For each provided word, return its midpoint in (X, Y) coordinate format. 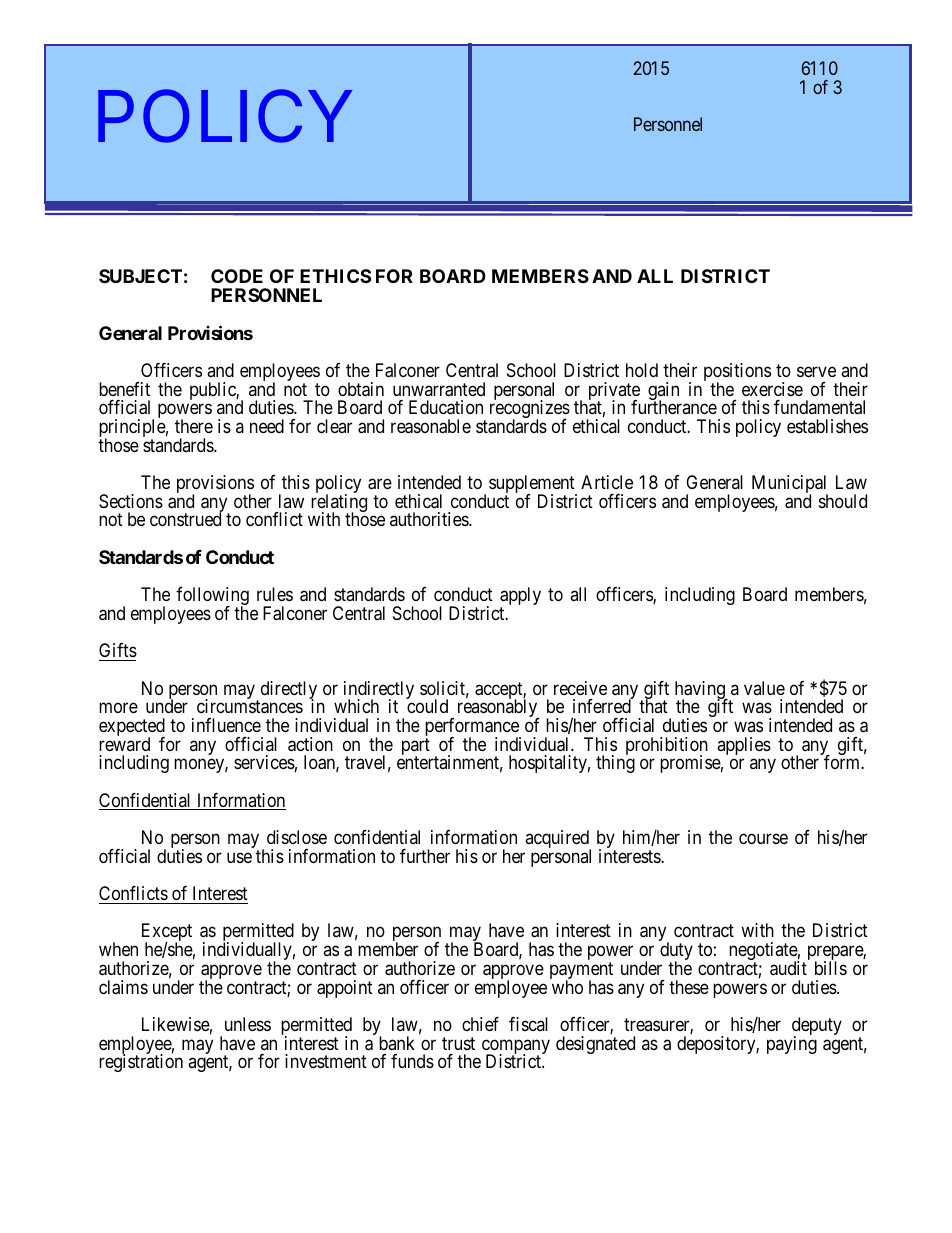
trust (458, 1043)
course (763, 838)
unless (248, 1024)
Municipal (790, 485)
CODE (237, 276)
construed (185, 519)
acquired (558, 840)
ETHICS (335, 276)
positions (737, 373)
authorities (430, 519)
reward (124, 744)
